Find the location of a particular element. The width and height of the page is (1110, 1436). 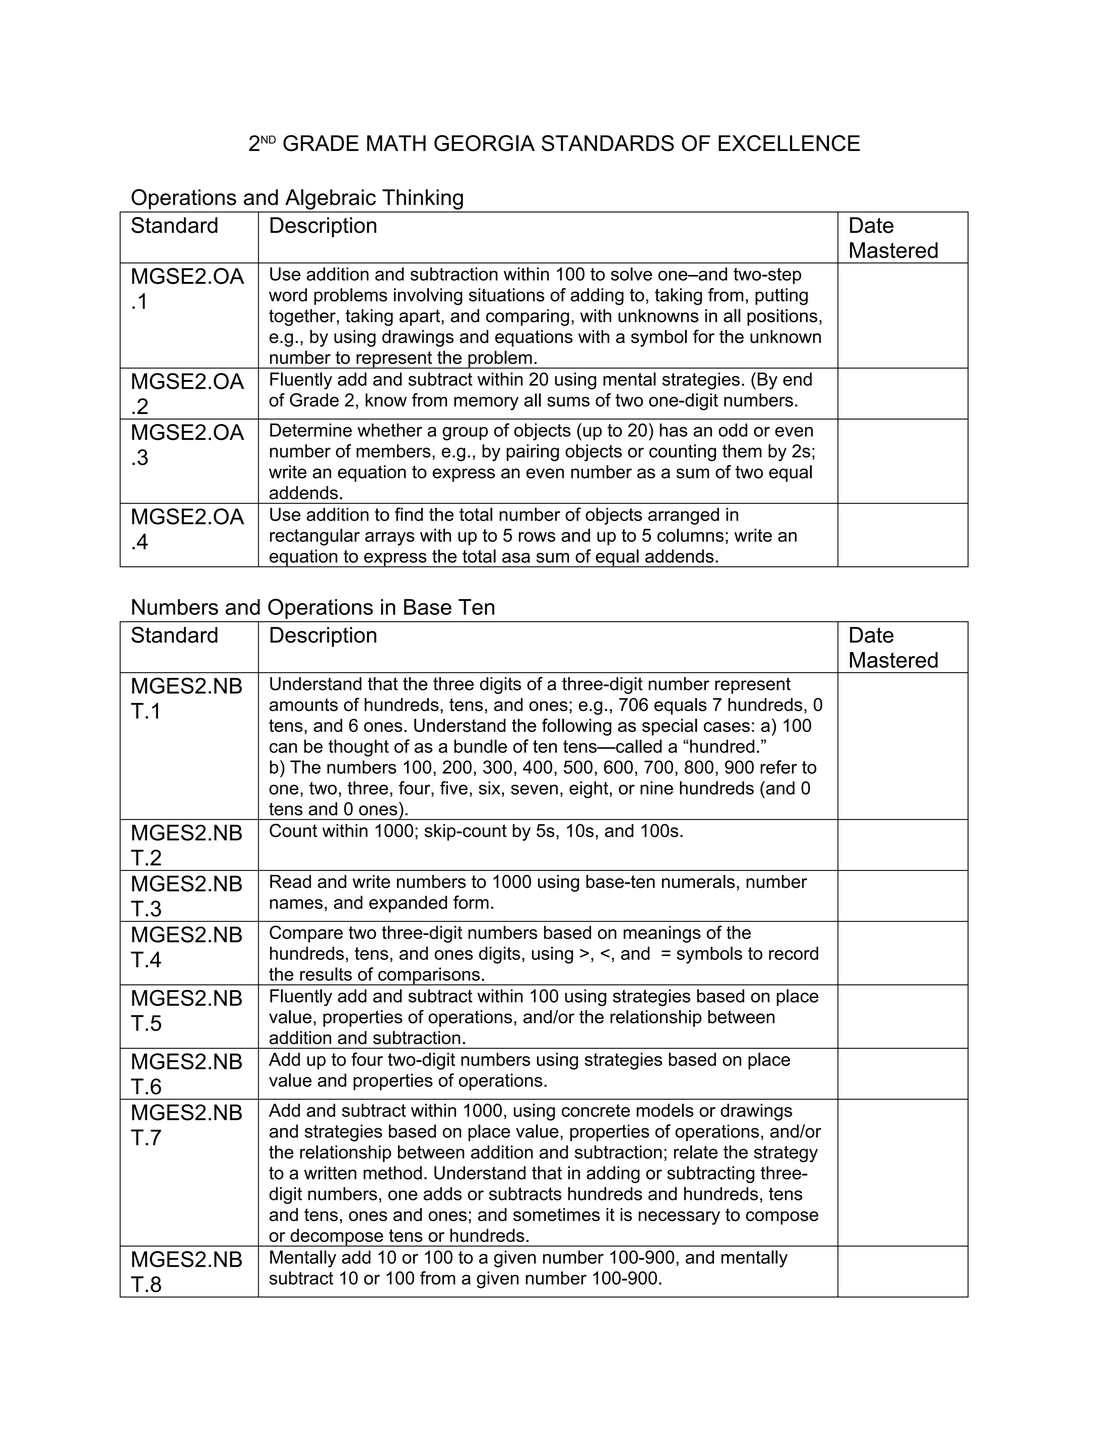

EXCELLENCE is located at coordinates (789, 143).
